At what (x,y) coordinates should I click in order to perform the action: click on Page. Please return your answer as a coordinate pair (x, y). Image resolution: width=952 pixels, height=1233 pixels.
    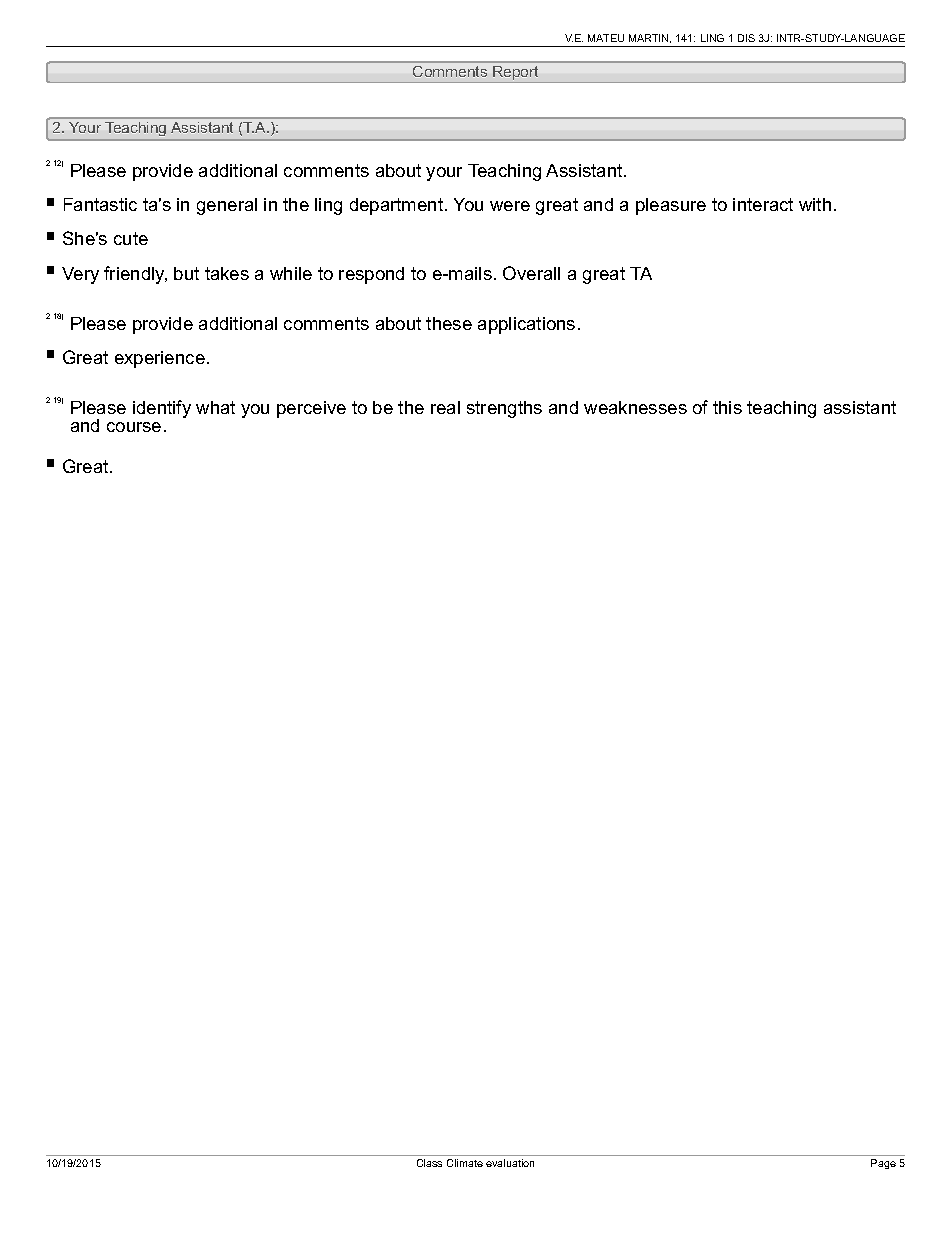
    Looking at the image, I should click on (883, 1164).
